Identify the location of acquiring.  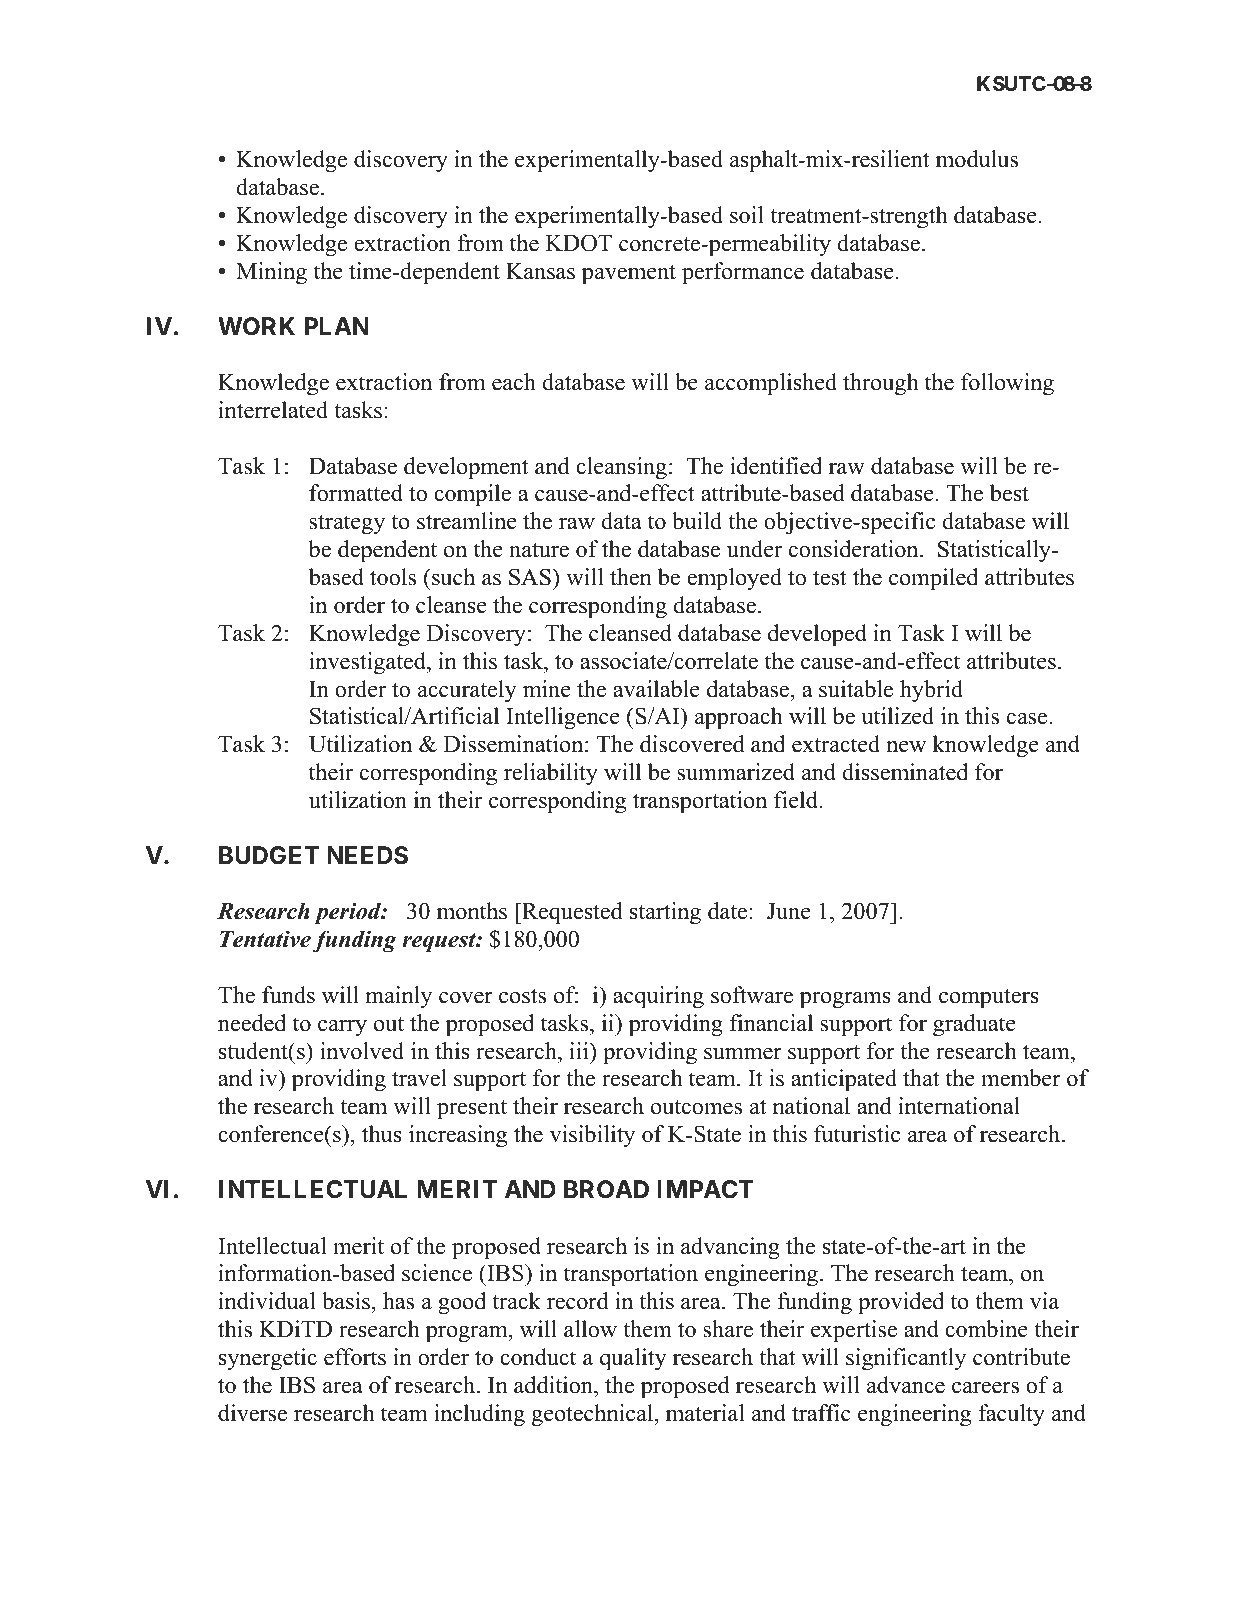
(658, 997).
